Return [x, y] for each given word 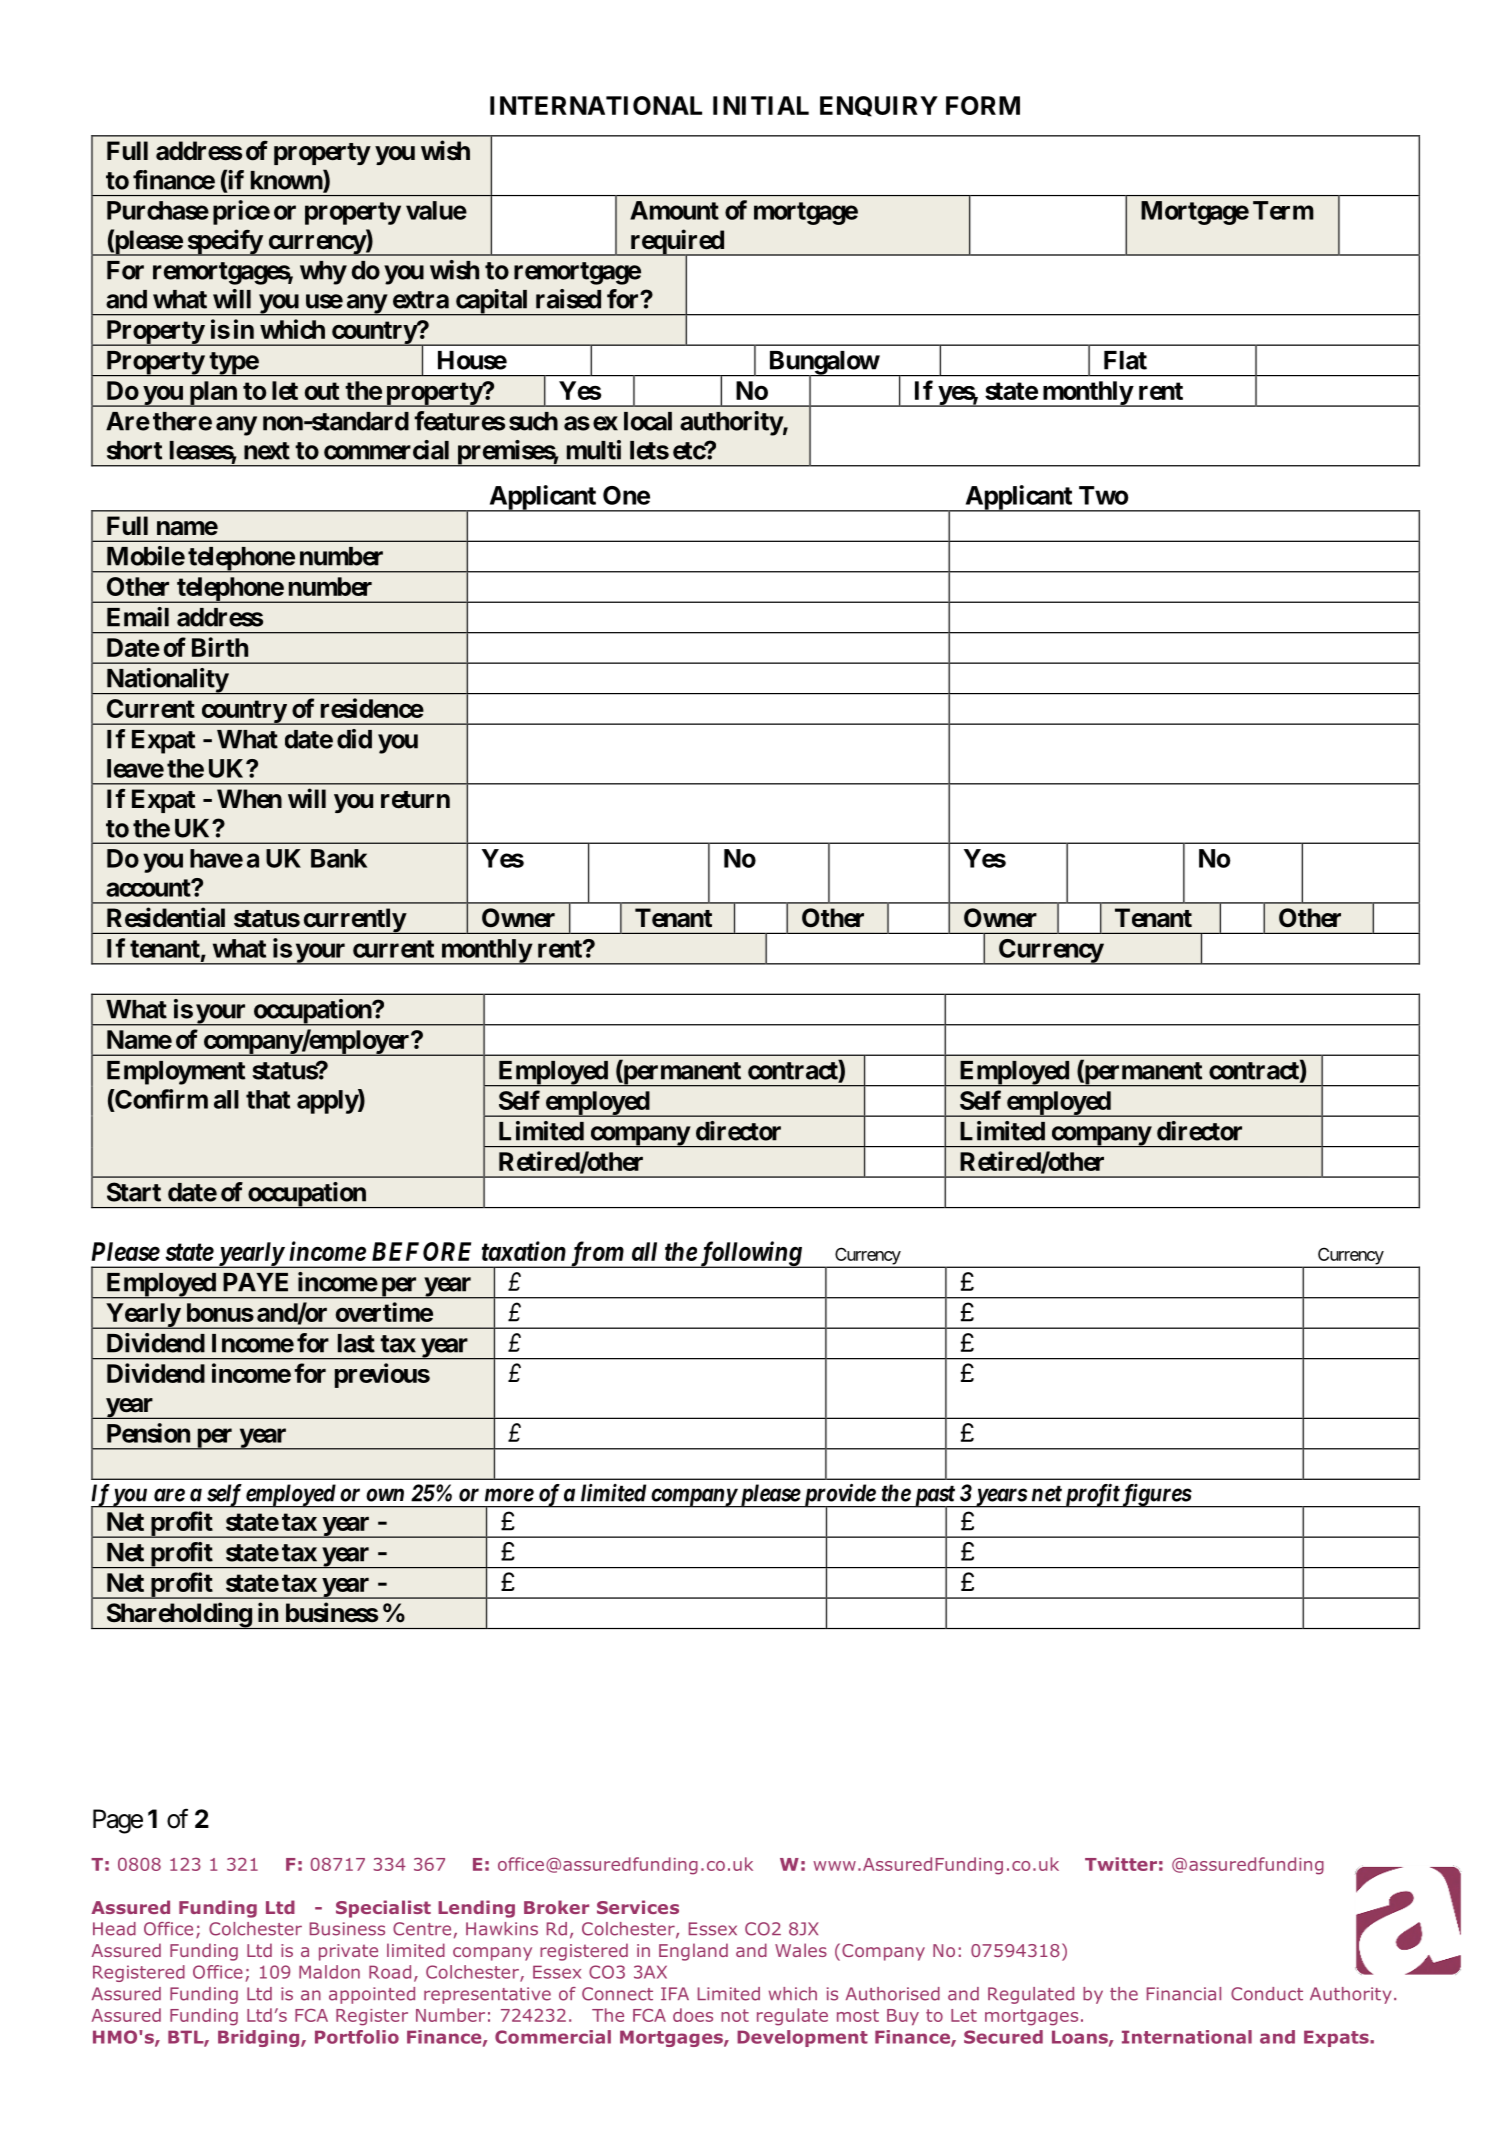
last [356, 1343]
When [249, 799]
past [934, 1497]
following [750, 1254]
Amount [674, 210]
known [287, 181]
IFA [675, 1993]
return [415, 800]
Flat [1125, 360]
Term [1283, 210]
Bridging [260, 2038]
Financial [1184, 1994]
